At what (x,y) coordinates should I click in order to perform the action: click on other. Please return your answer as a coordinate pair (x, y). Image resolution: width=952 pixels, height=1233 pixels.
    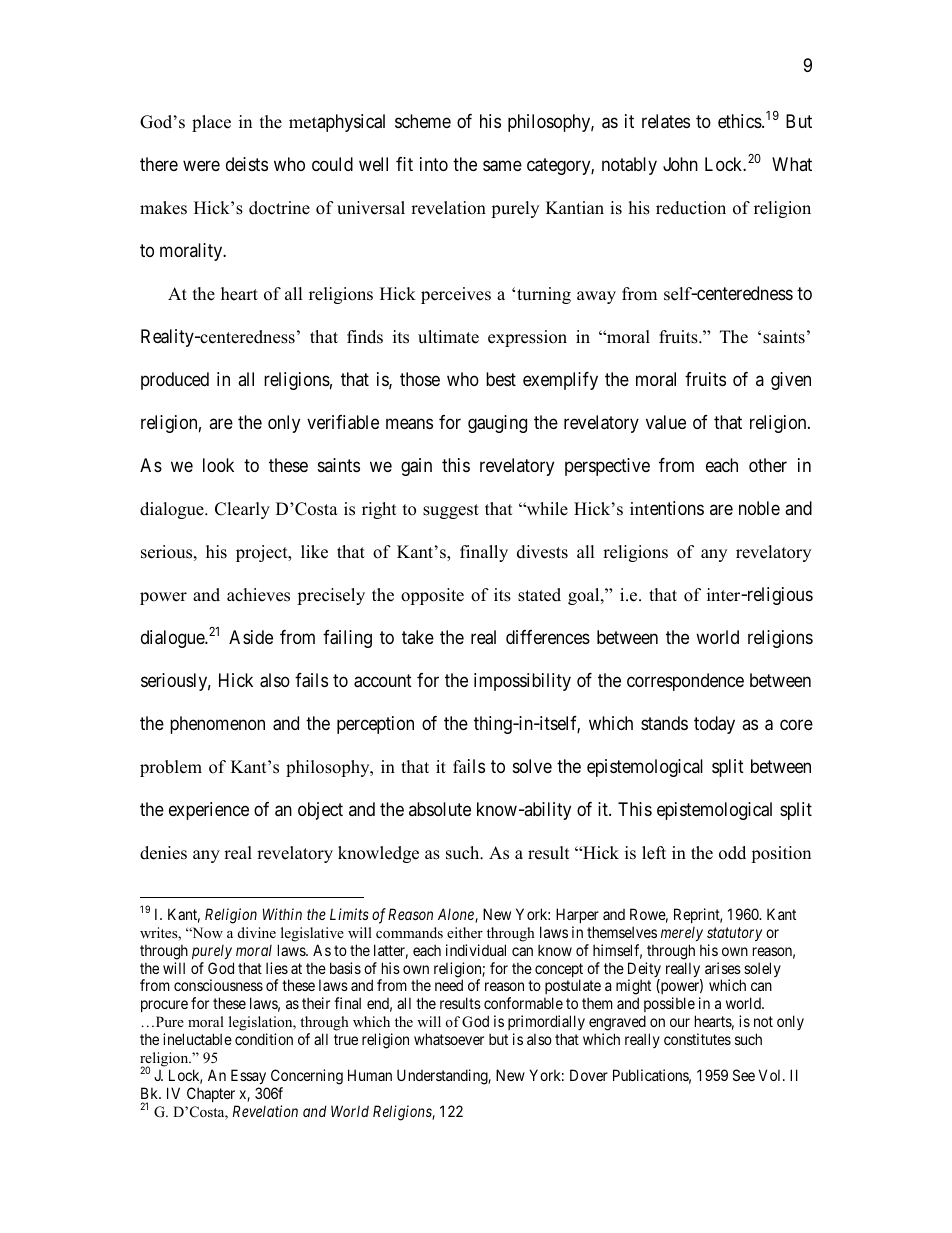
    Looking at the image, I should click on (768, 465).
